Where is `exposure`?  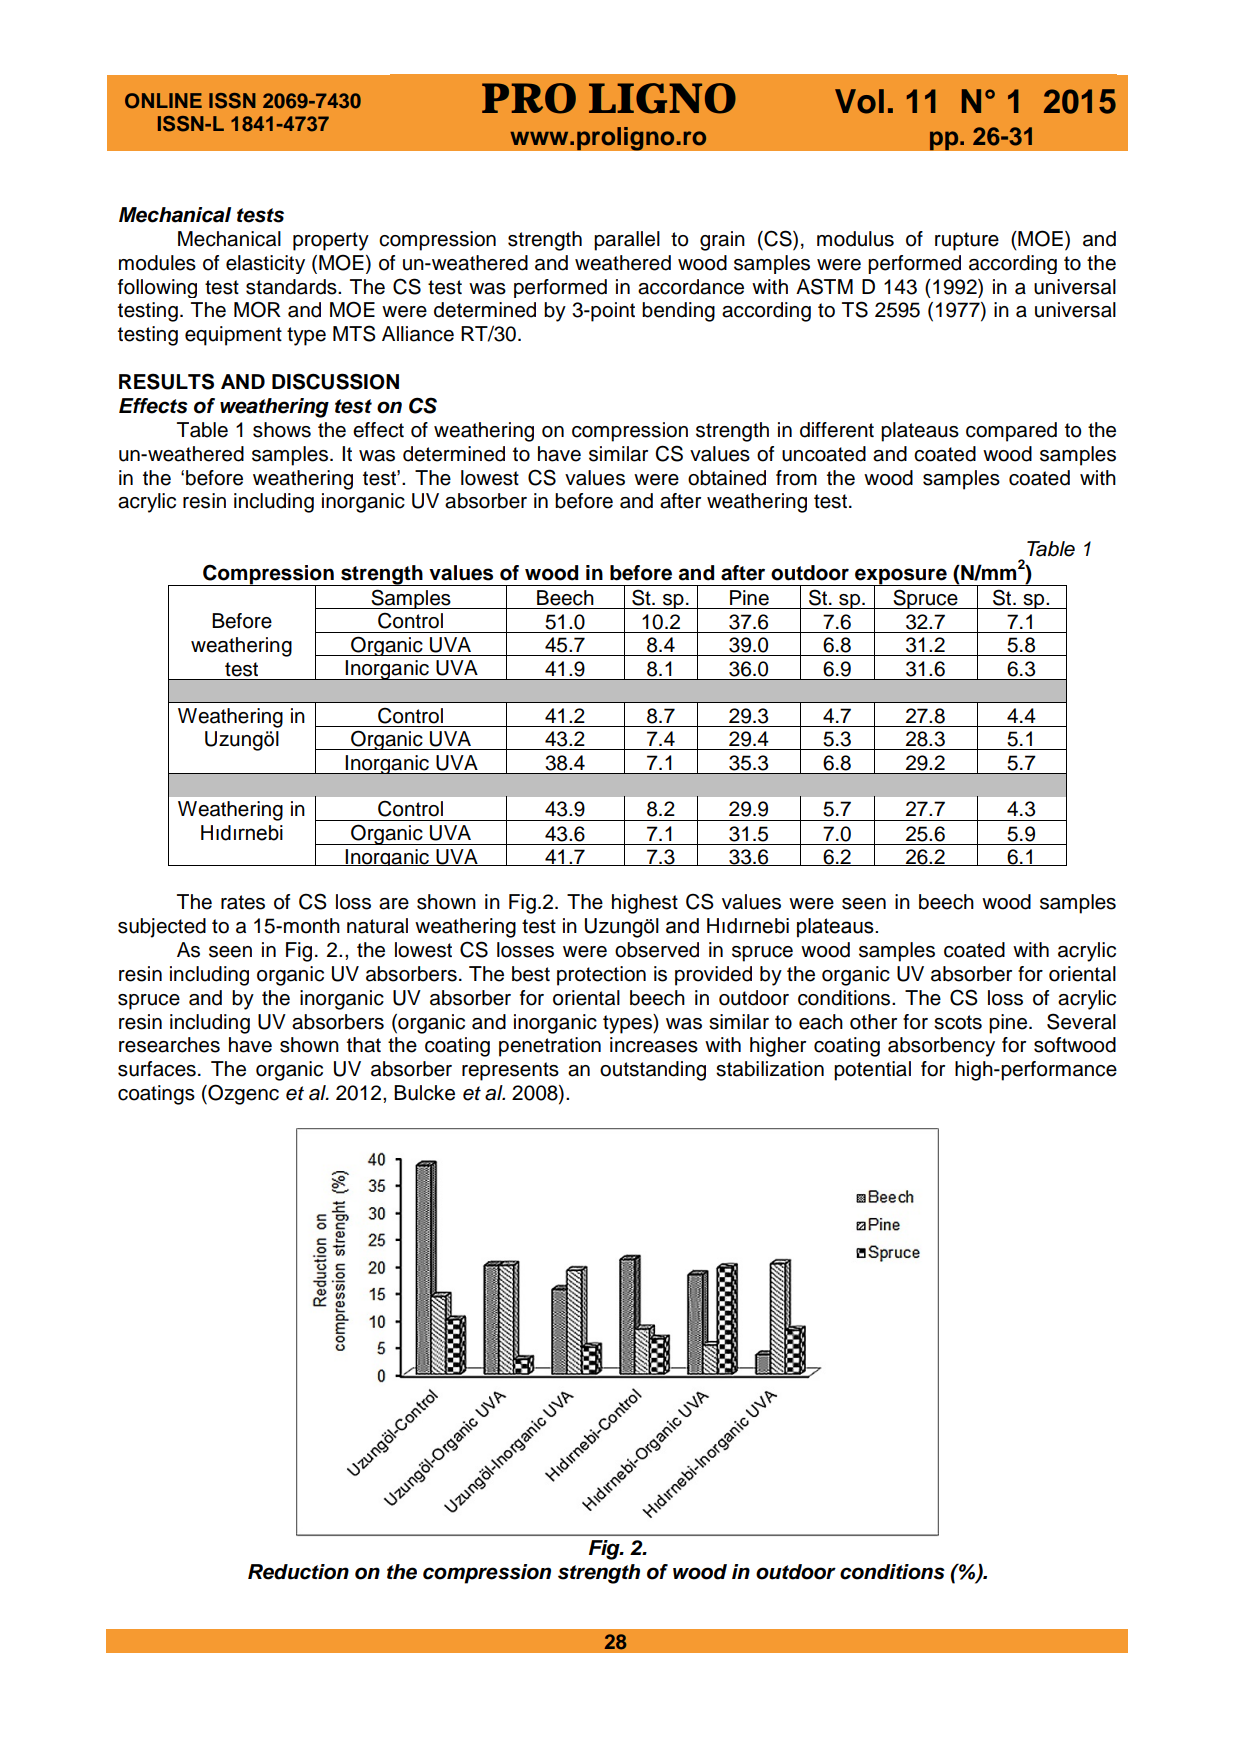 exposure is located at coordinates (901, 577).
